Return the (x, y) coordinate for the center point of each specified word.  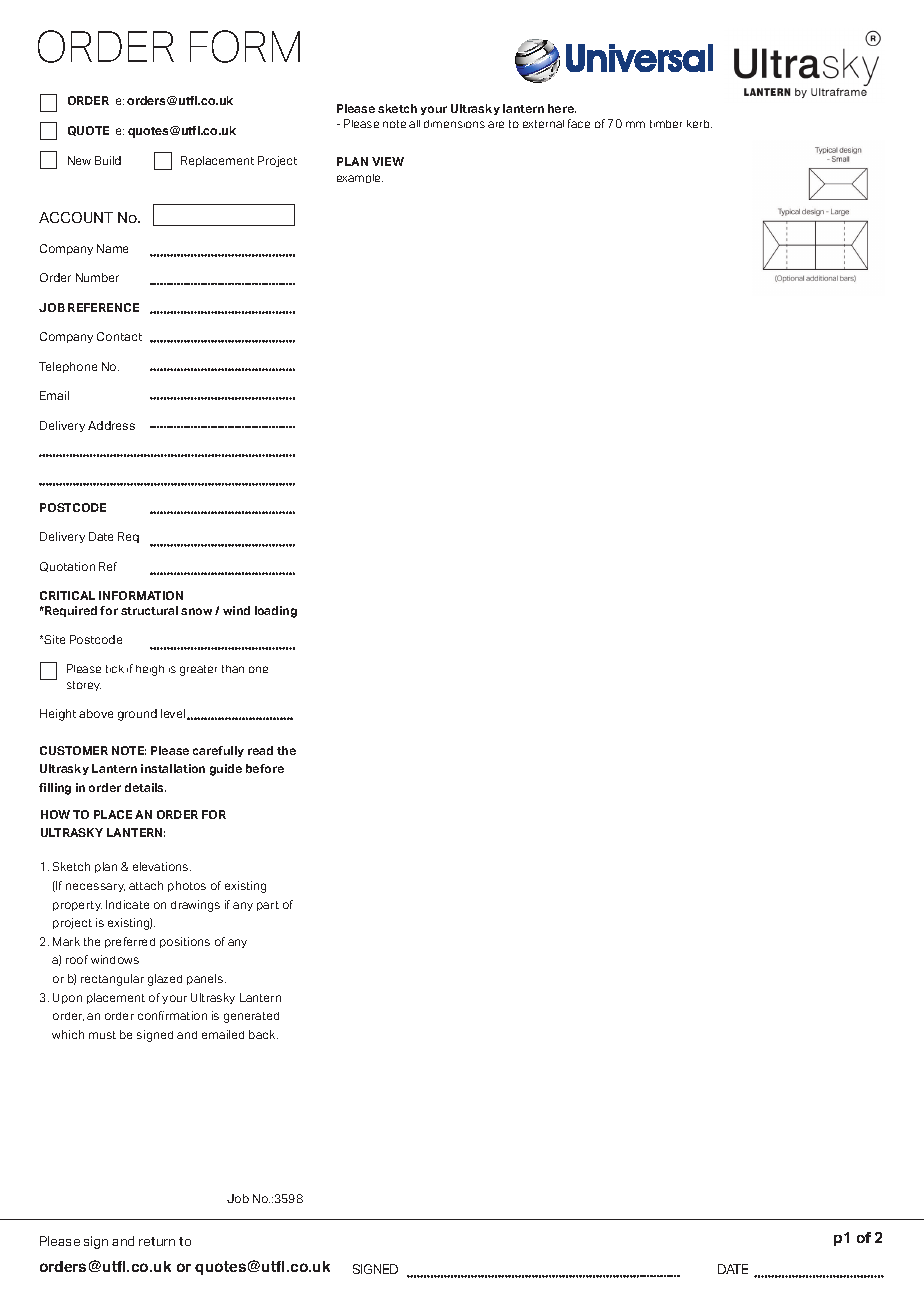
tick (115, 669)
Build (108, 160)
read (260, 750)
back (263, 1034)
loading (276, 612)
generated (251, 1017)
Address (111, 425)
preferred (130, 942)
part (268, 906)
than (233, 669)
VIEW (388, 161)
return (157, 1241)
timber (666, 124)
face (579, 123)
